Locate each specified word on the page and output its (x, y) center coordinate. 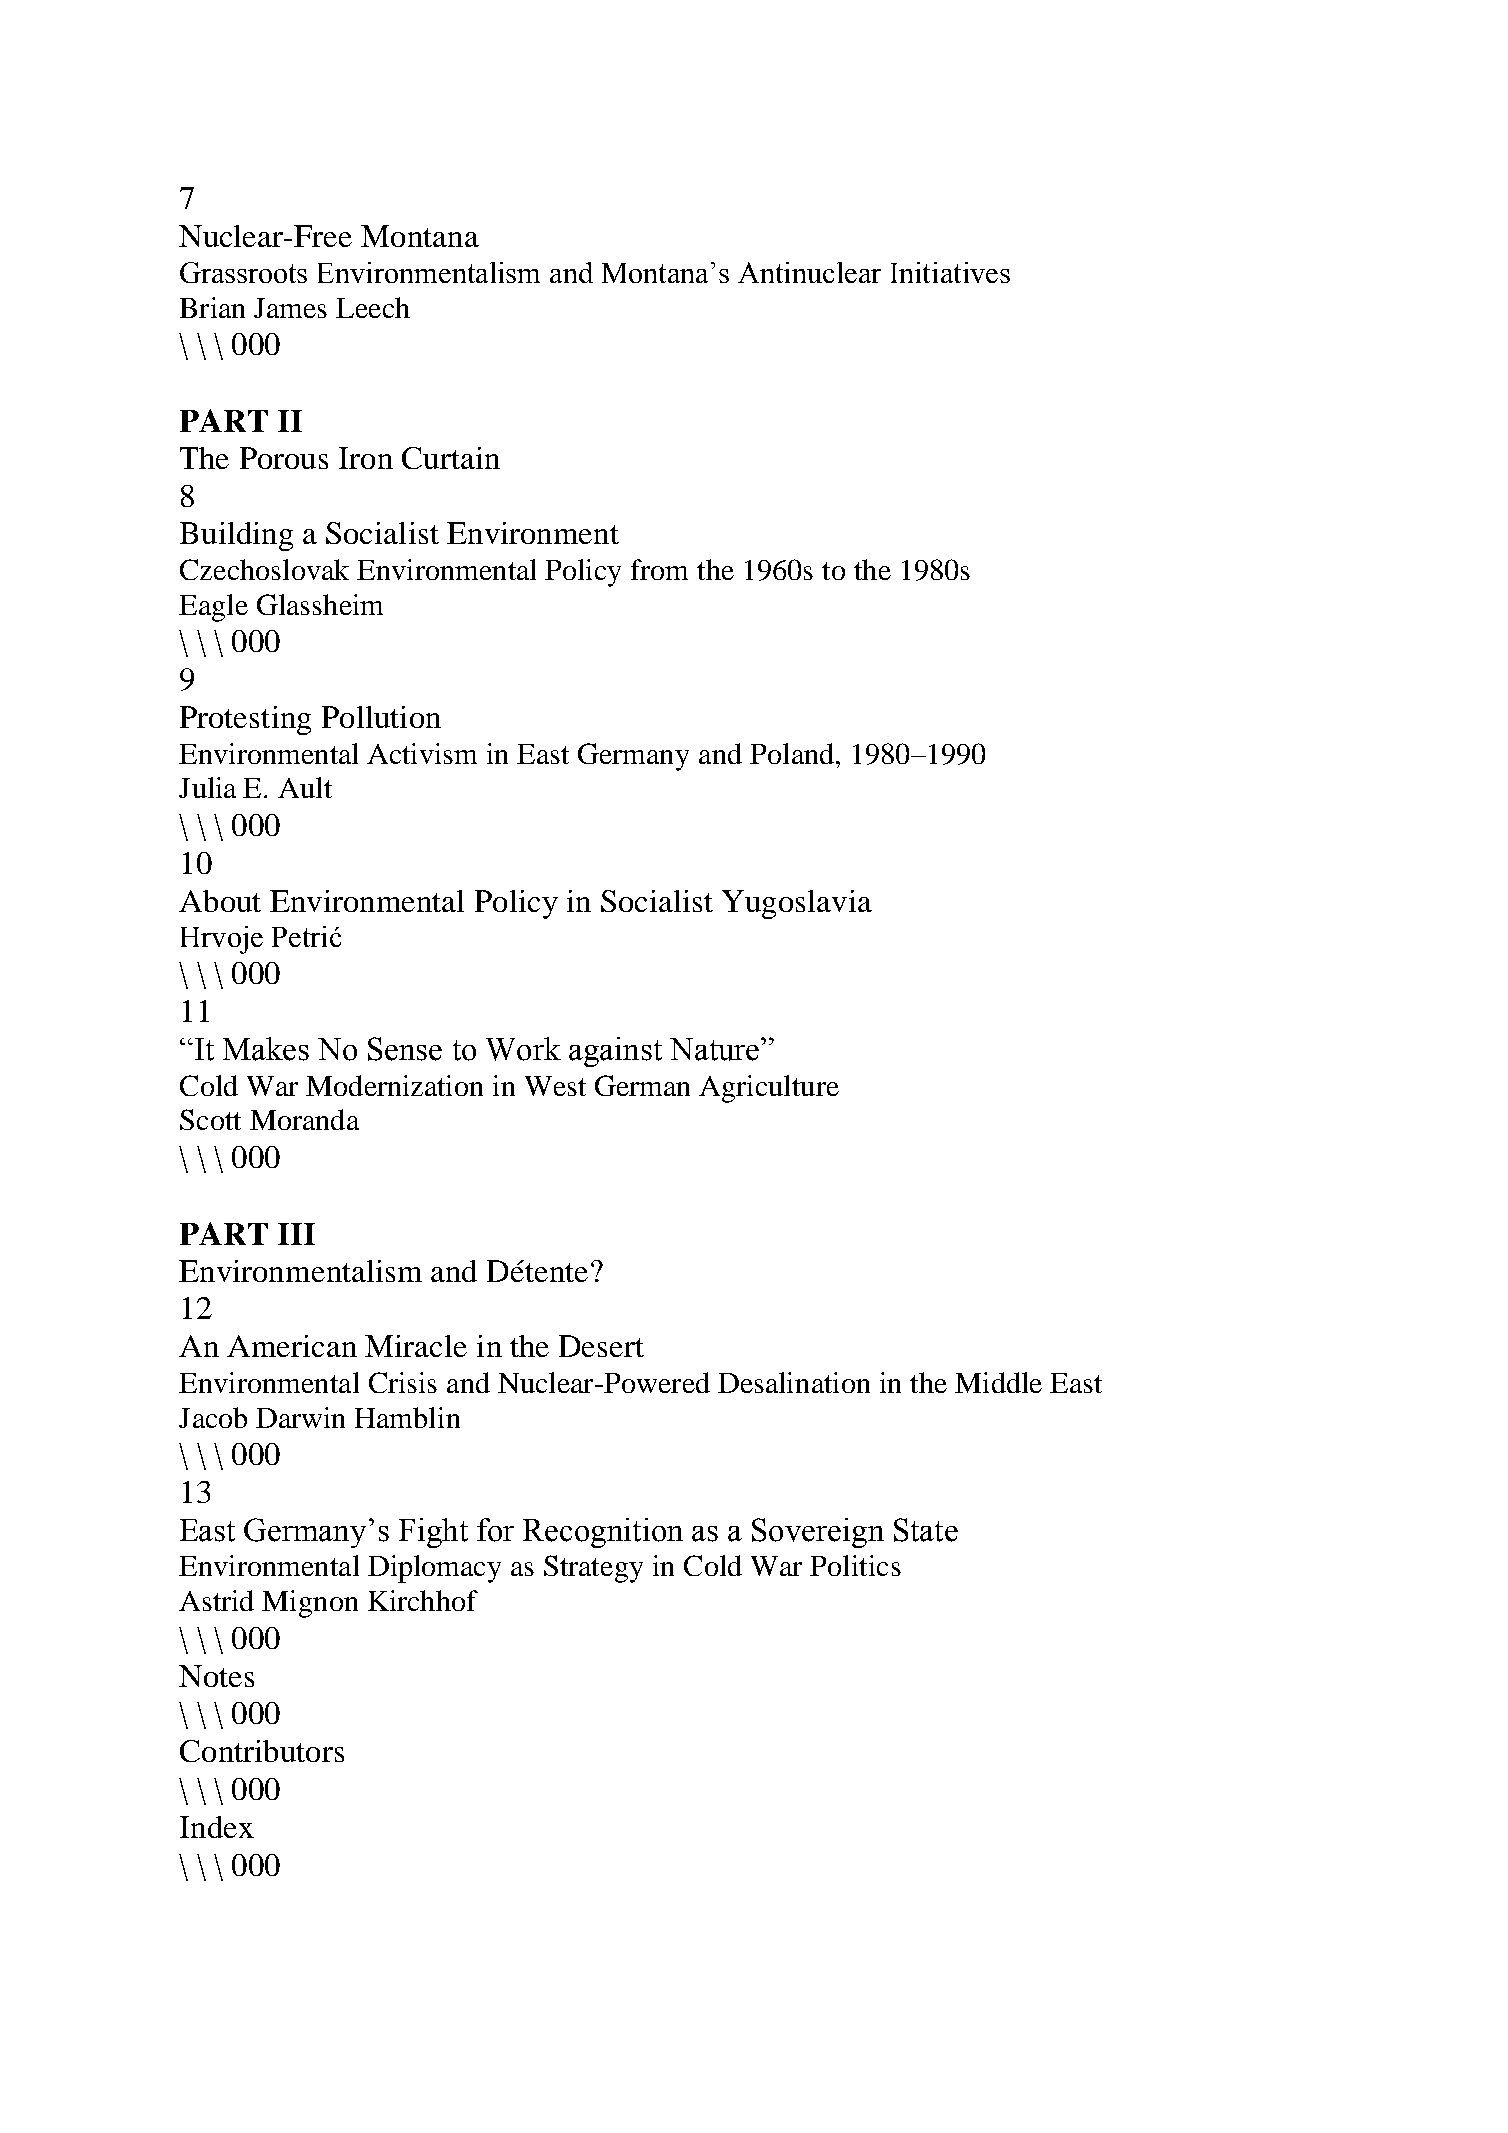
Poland (793, 753)
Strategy (593, 1569)
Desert (601, 1346)
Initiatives (950, 272)
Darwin (300, 1417)
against (615, 1052)
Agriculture (769, 1089)
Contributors (262, 1751)
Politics (855, 1565)
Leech (373, 307)
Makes (266, 1049)
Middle (998, 1382)
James (290, 308)
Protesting (245, 720)
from (659, 569)
